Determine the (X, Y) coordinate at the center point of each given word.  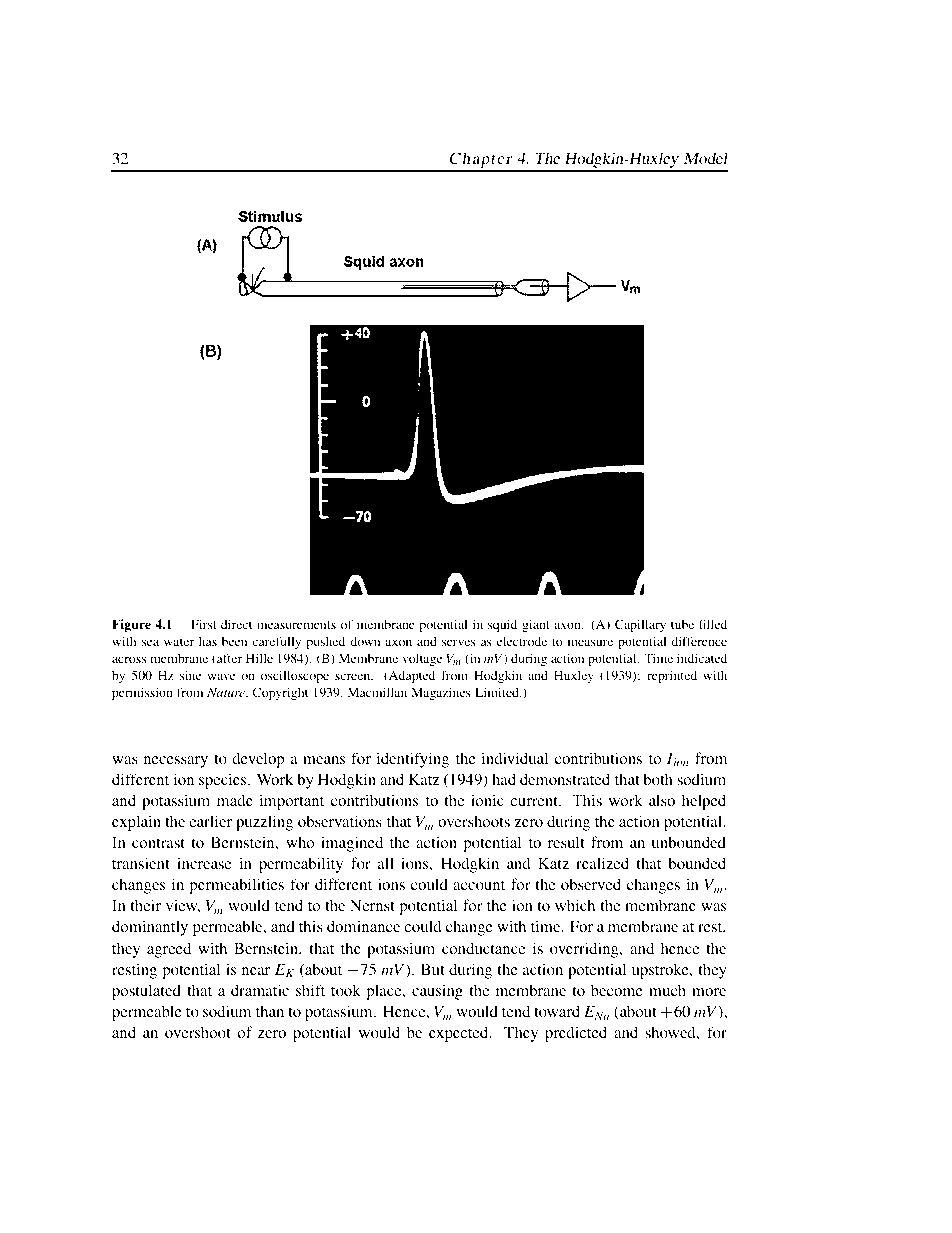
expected (460, 1034)
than (270, 1011)
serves (459, 642)
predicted (576, 1034)
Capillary (640, 625)
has (208, 641)
